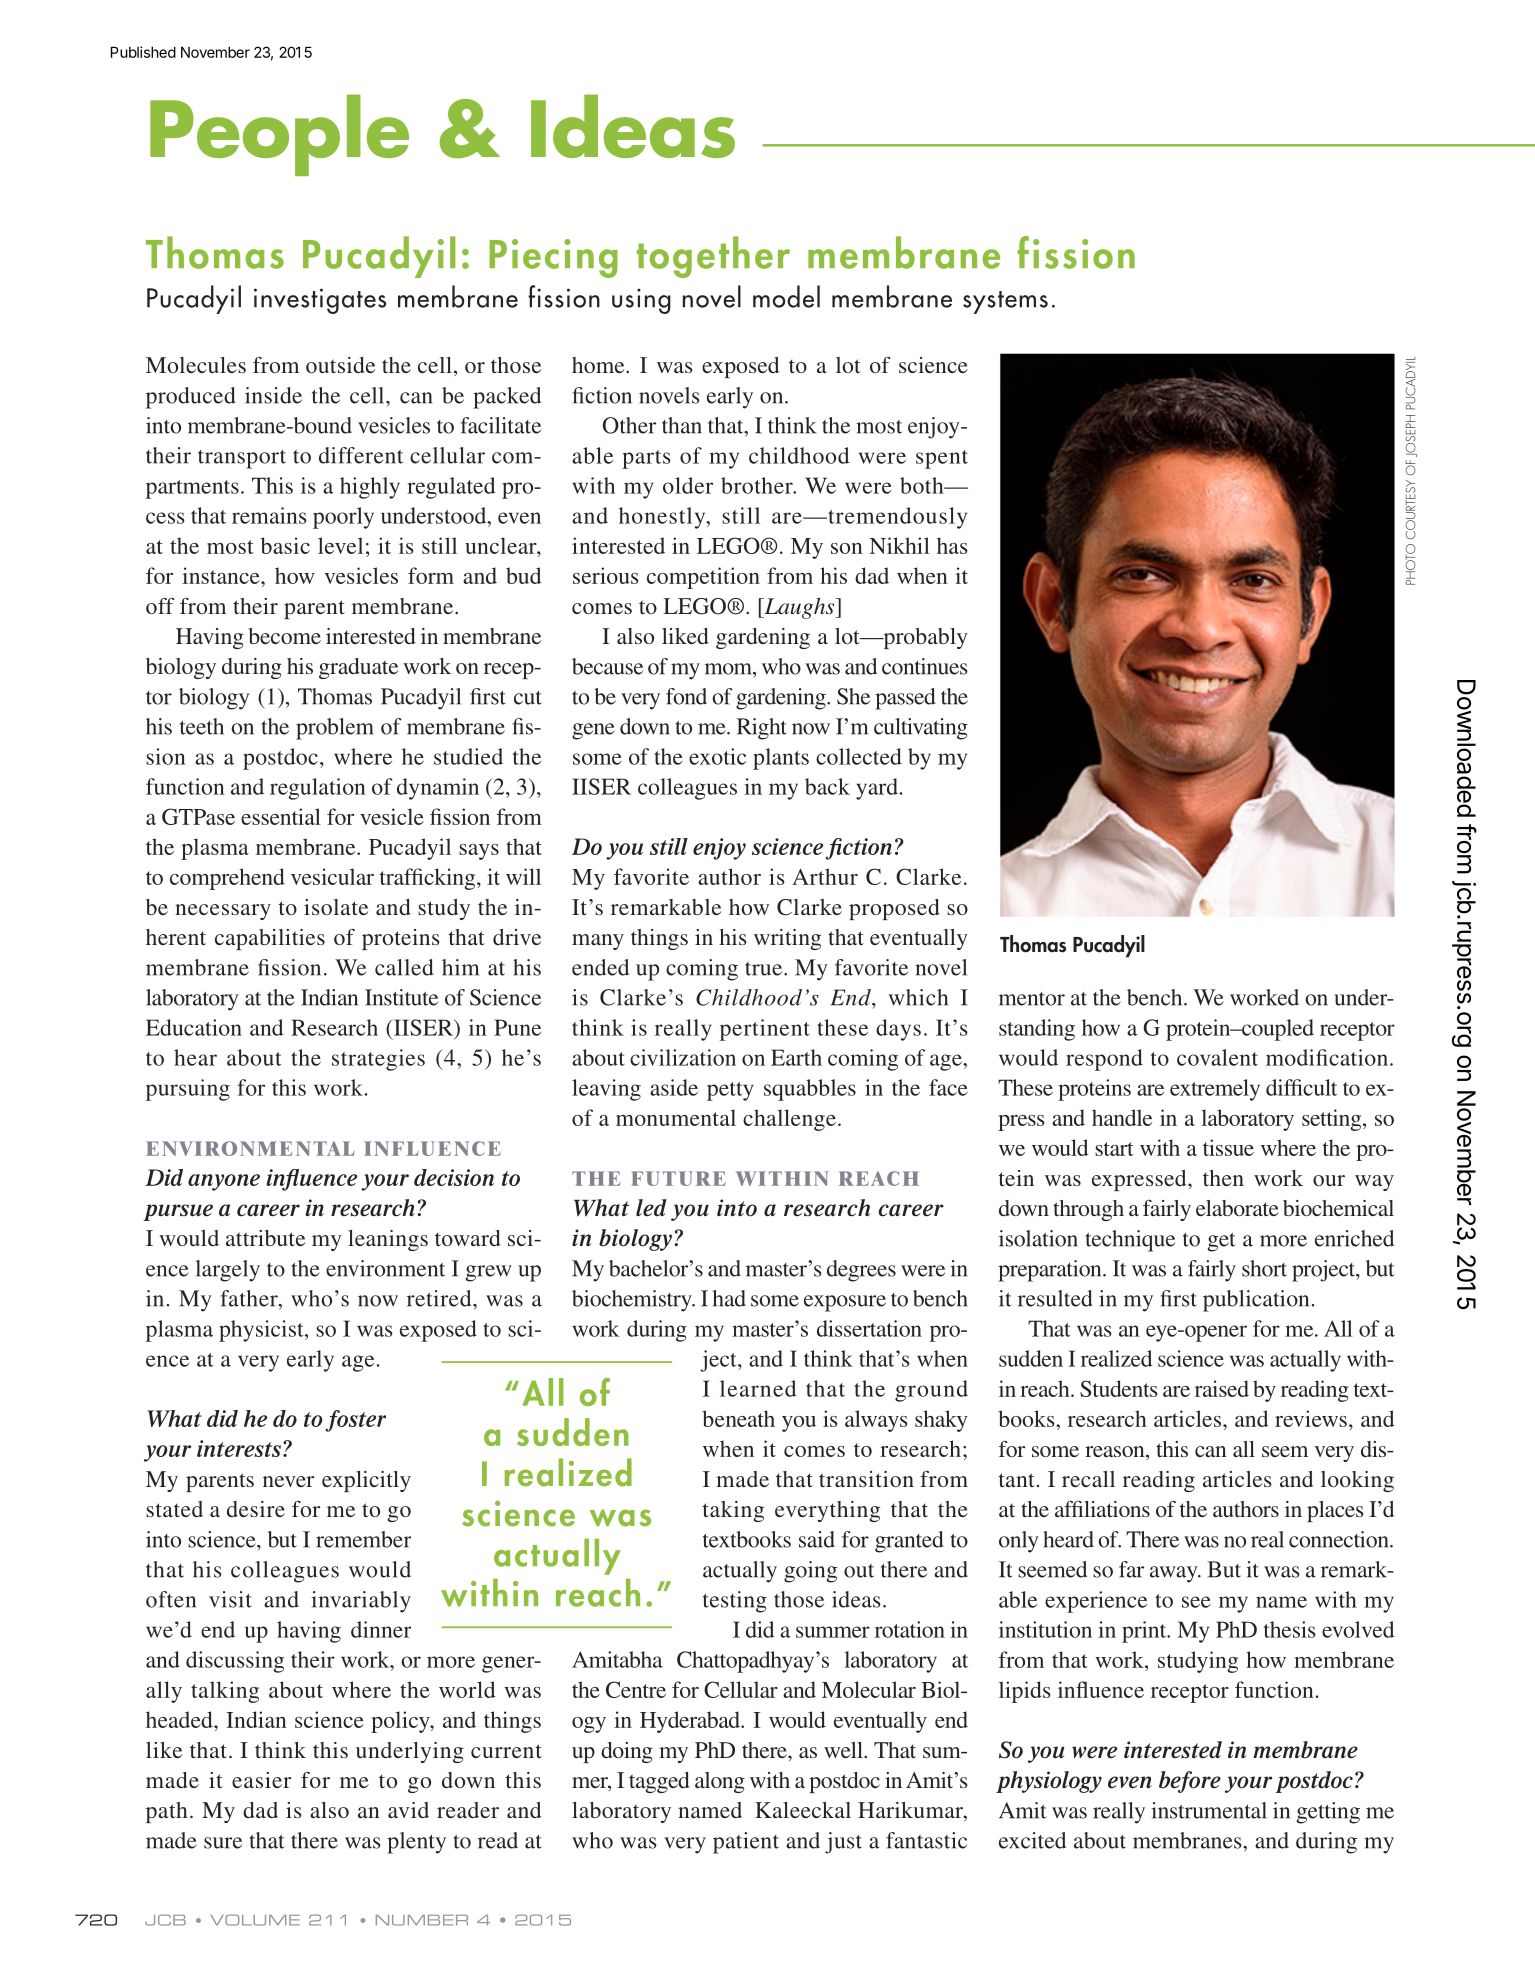 The image size is (1535, 1987). What do you see at coordinates (335, 729) in the document?
I see `problem` at bounding box center [335, 729].
